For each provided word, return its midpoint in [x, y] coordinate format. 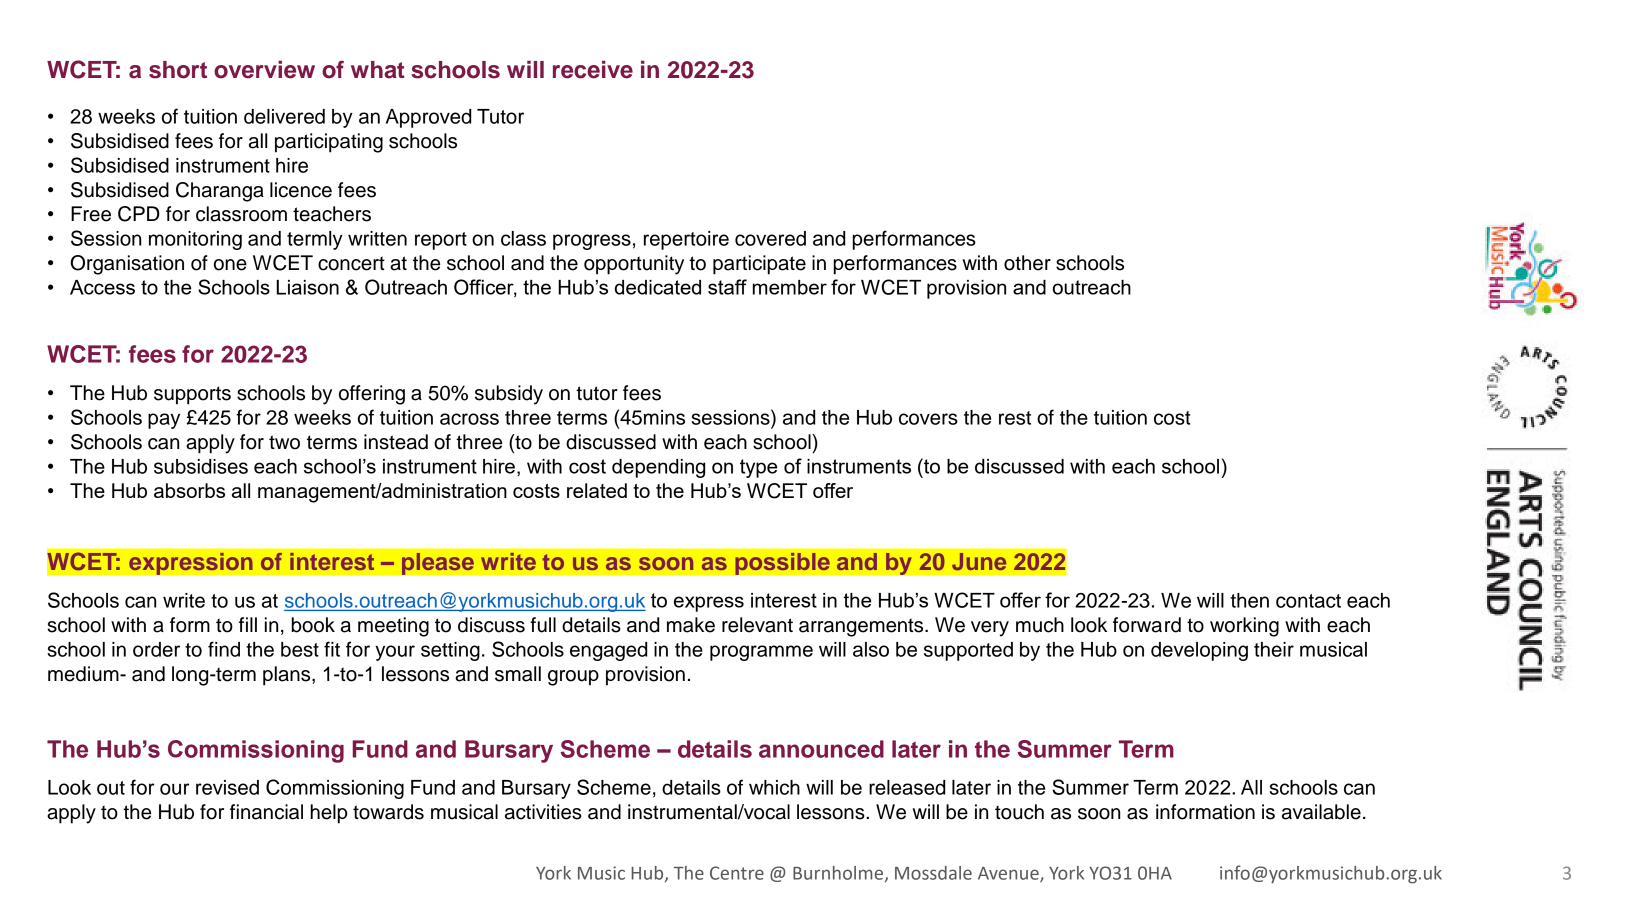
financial [266, 812]
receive [593, 70]
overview [264, 70]
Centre [737, 873]
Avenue [1009, 874]
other [1027, 263]
